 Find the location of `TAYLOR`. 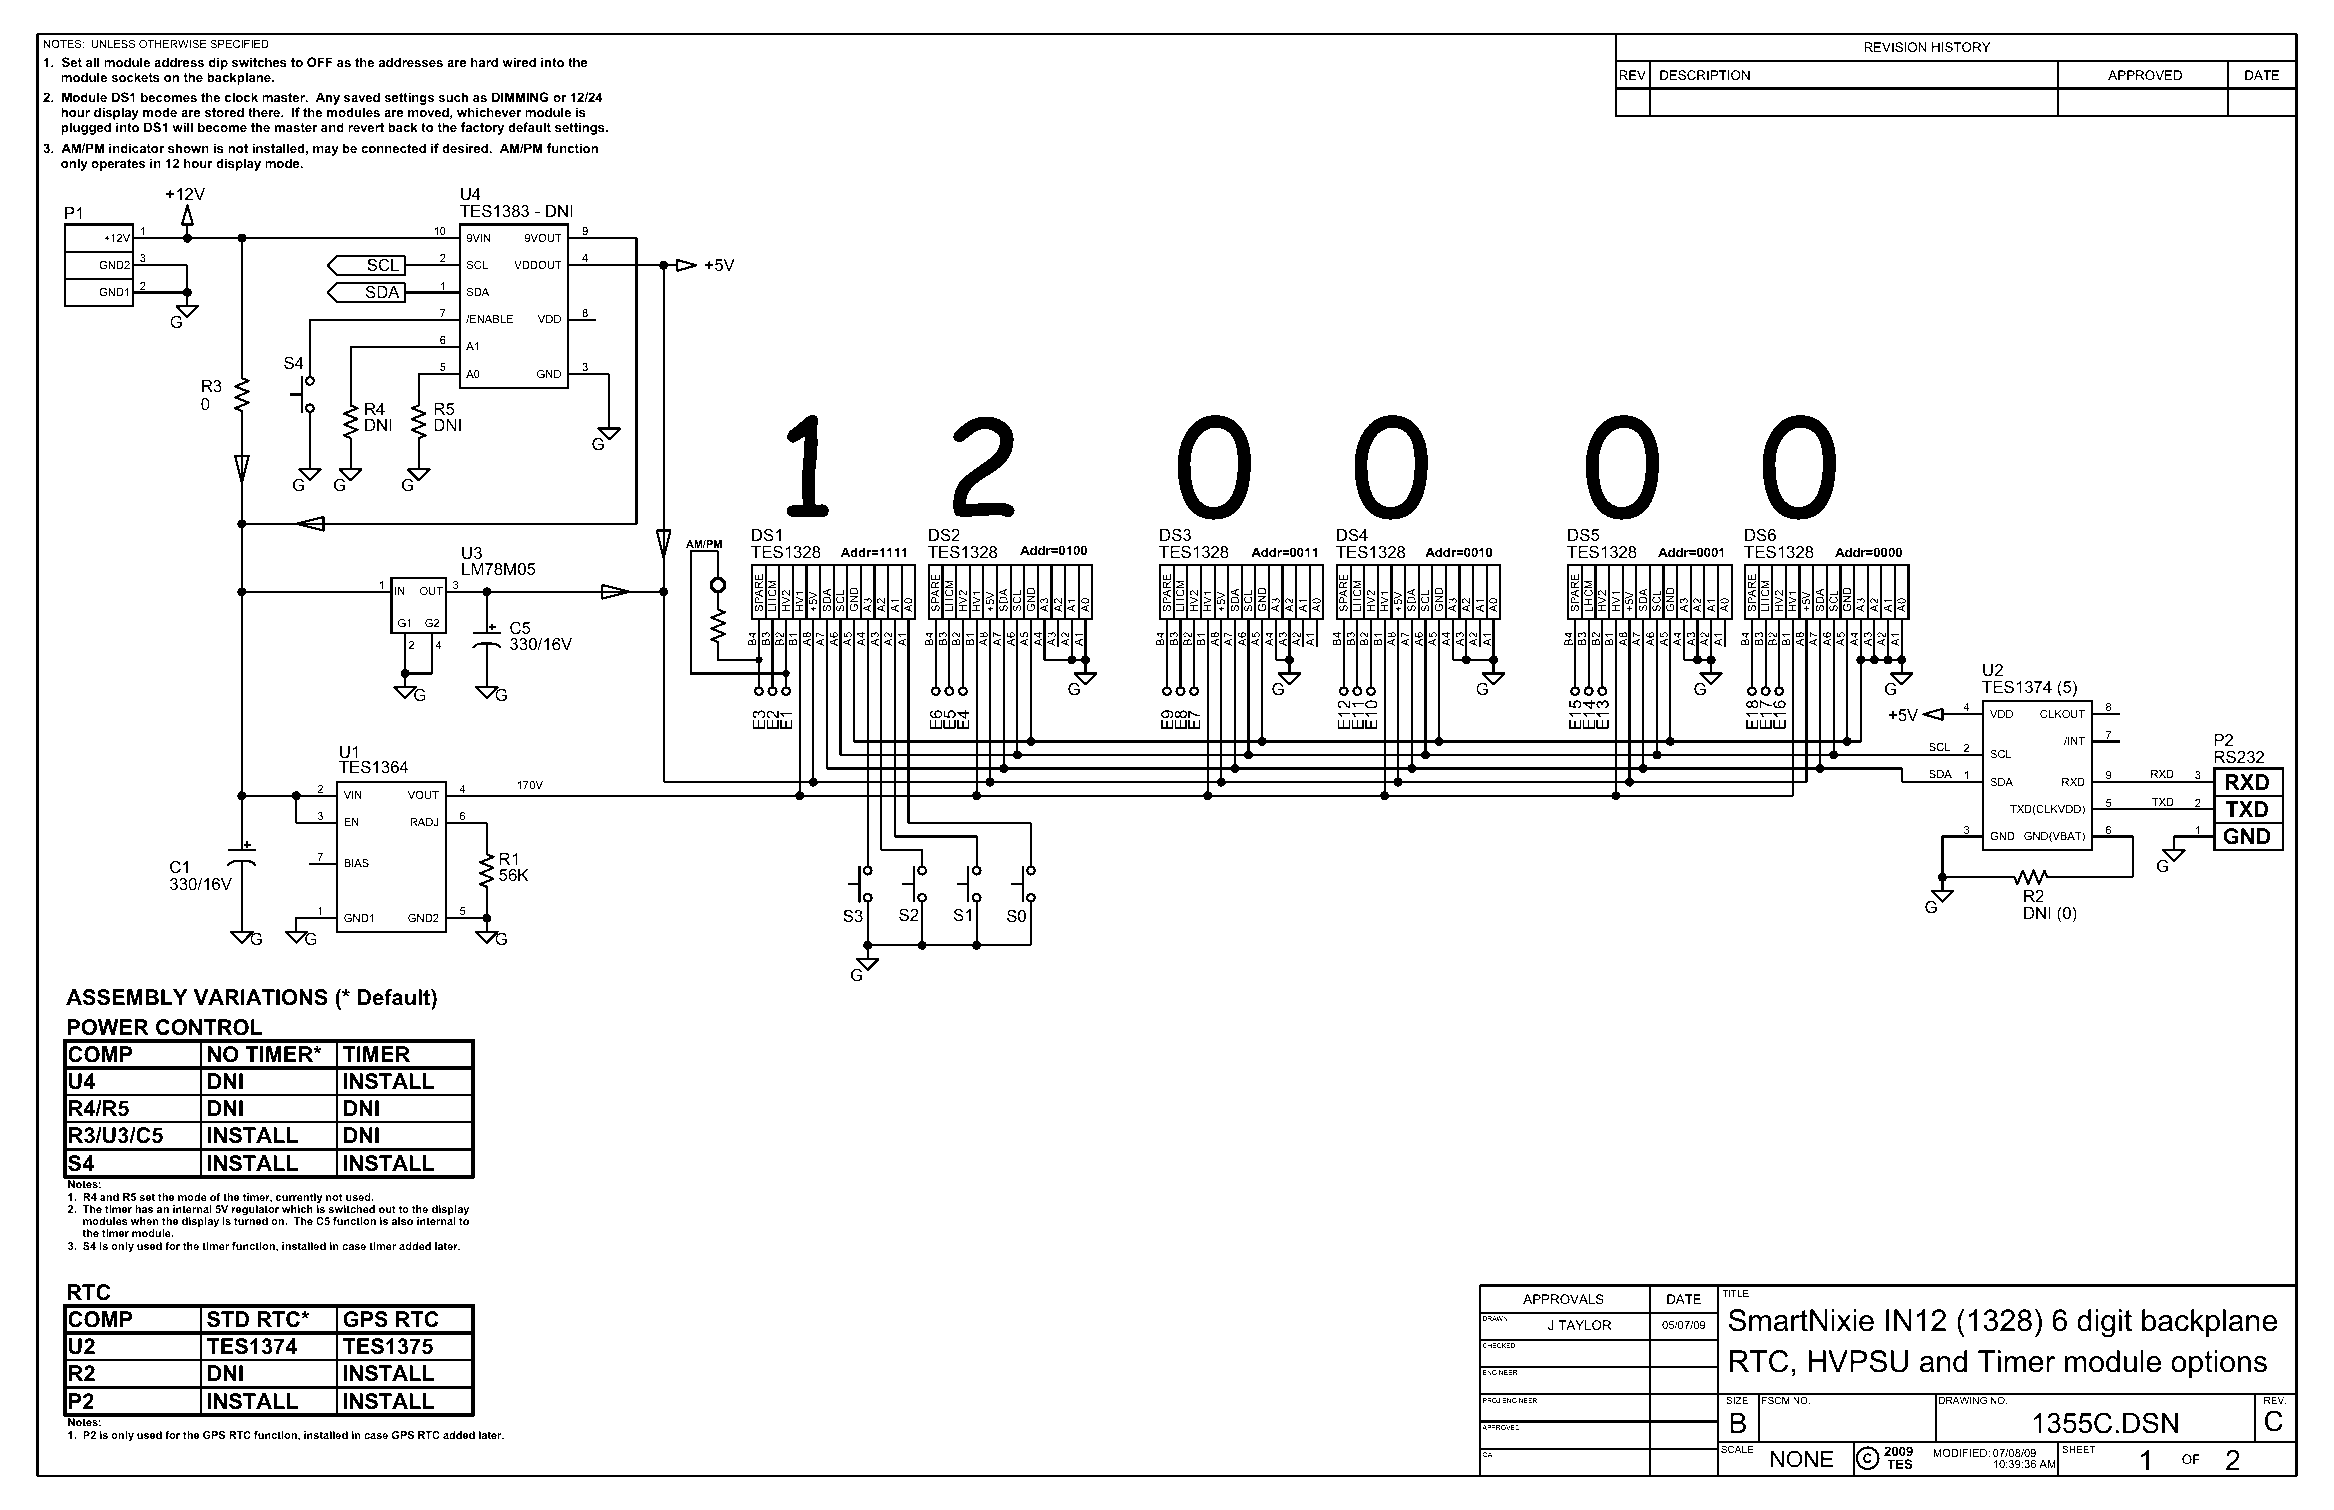

TAYLOR is located at coordinates (1585, 1325).
